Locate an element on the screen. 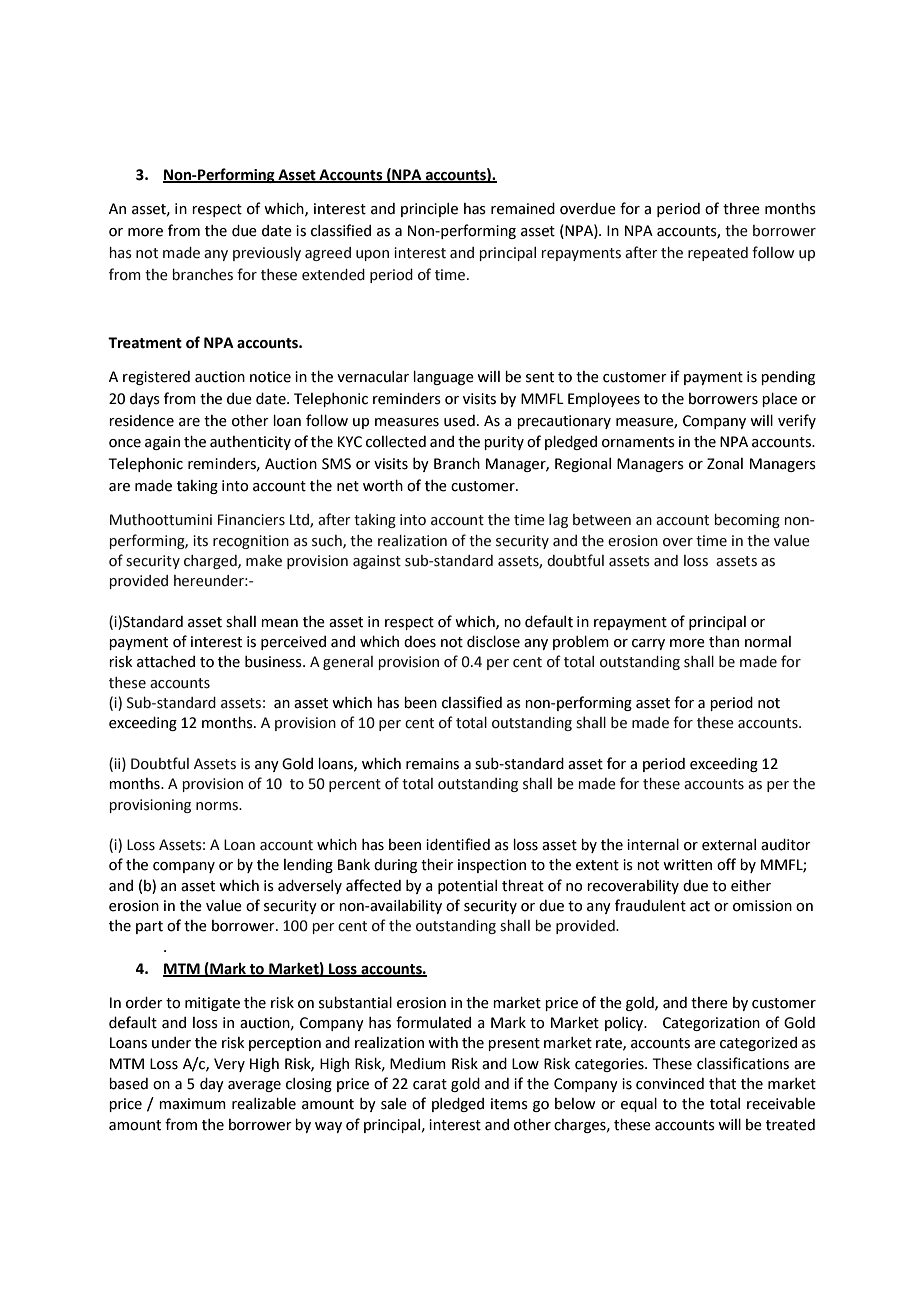  than is located at coordinates (724, 642).
